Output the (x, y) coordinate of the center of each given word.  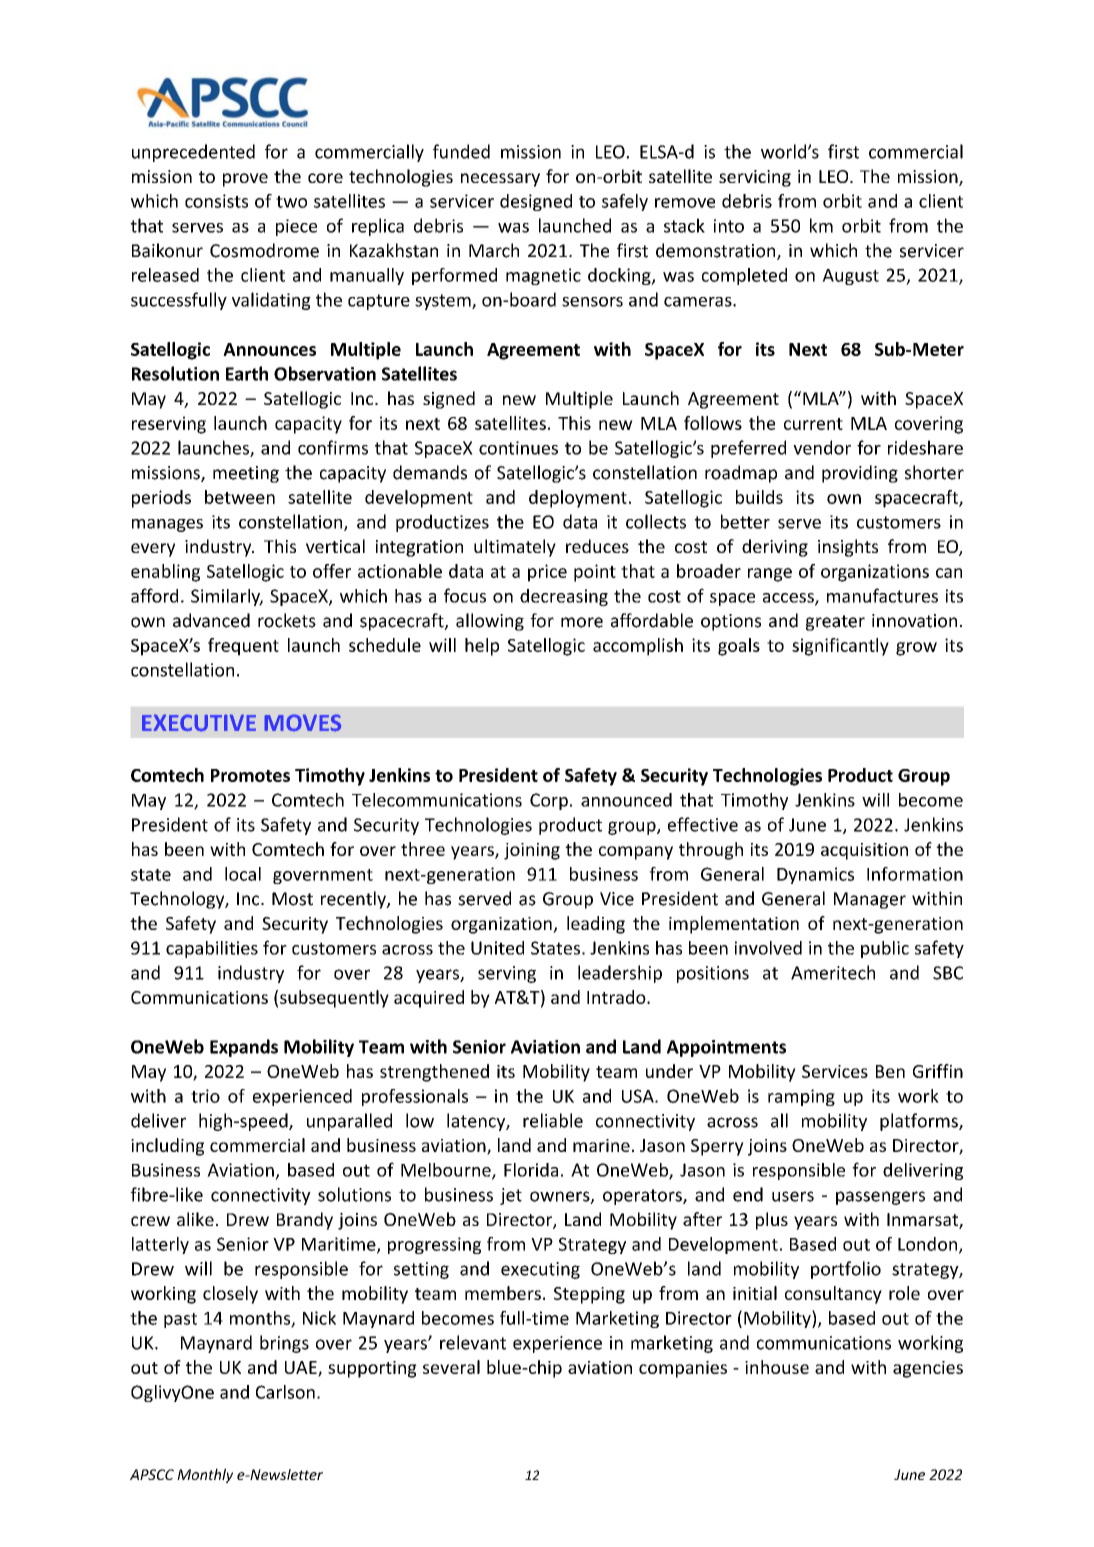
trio (205, 1096)
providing (860, 474)
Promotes (250, 775)
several (451, 1367)
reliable (553, 1120)
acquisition (864, 851)
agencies (928, 1369)
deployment (578, 499)
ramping (801, 1097)
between (240, 497)
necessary (500, 180)
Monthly (205, 1475)
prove (245, 180)
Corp (549, 801)
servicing (755, 178)
